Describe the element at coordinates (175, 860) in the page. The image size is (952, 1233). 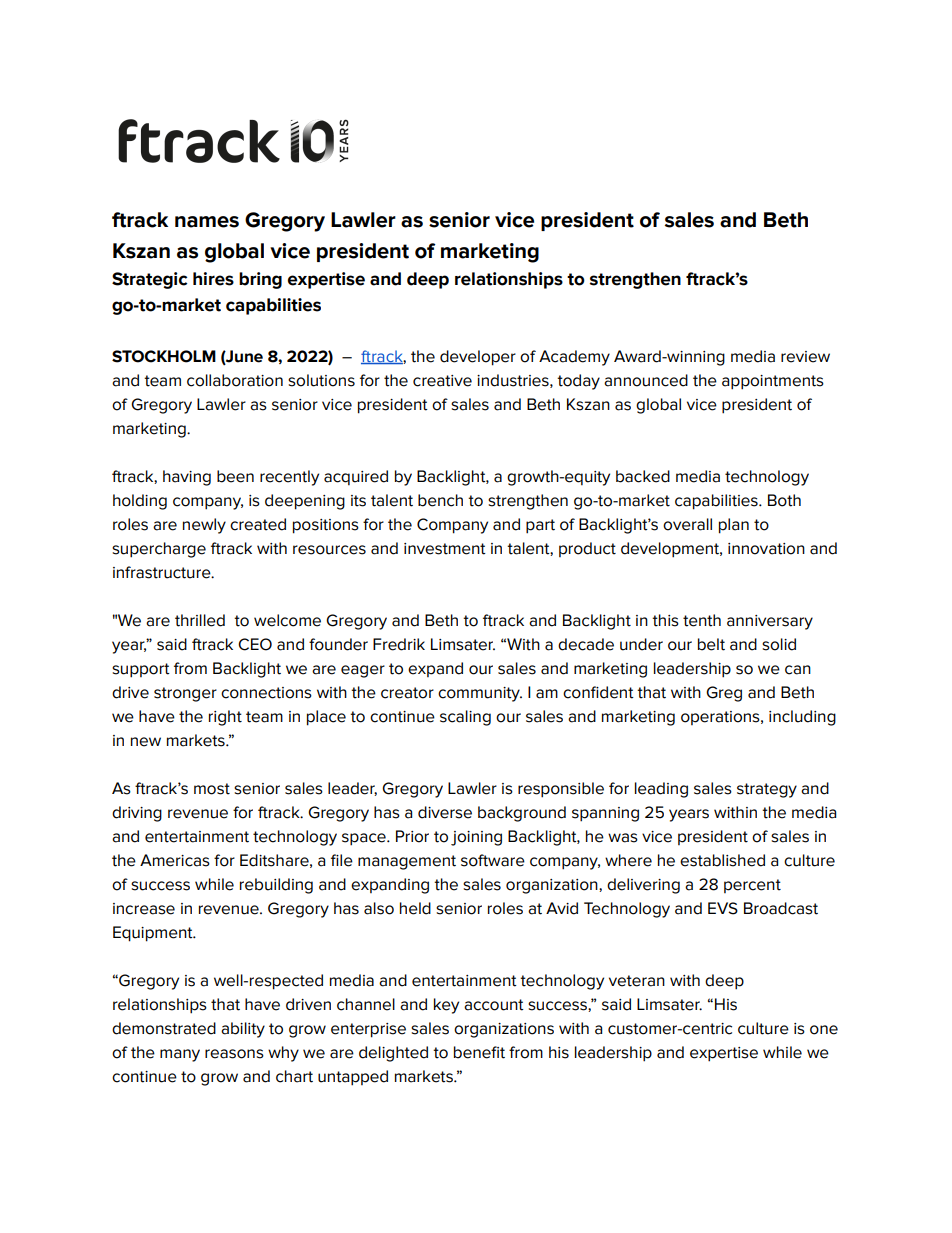
I see `Americas` at that location.
